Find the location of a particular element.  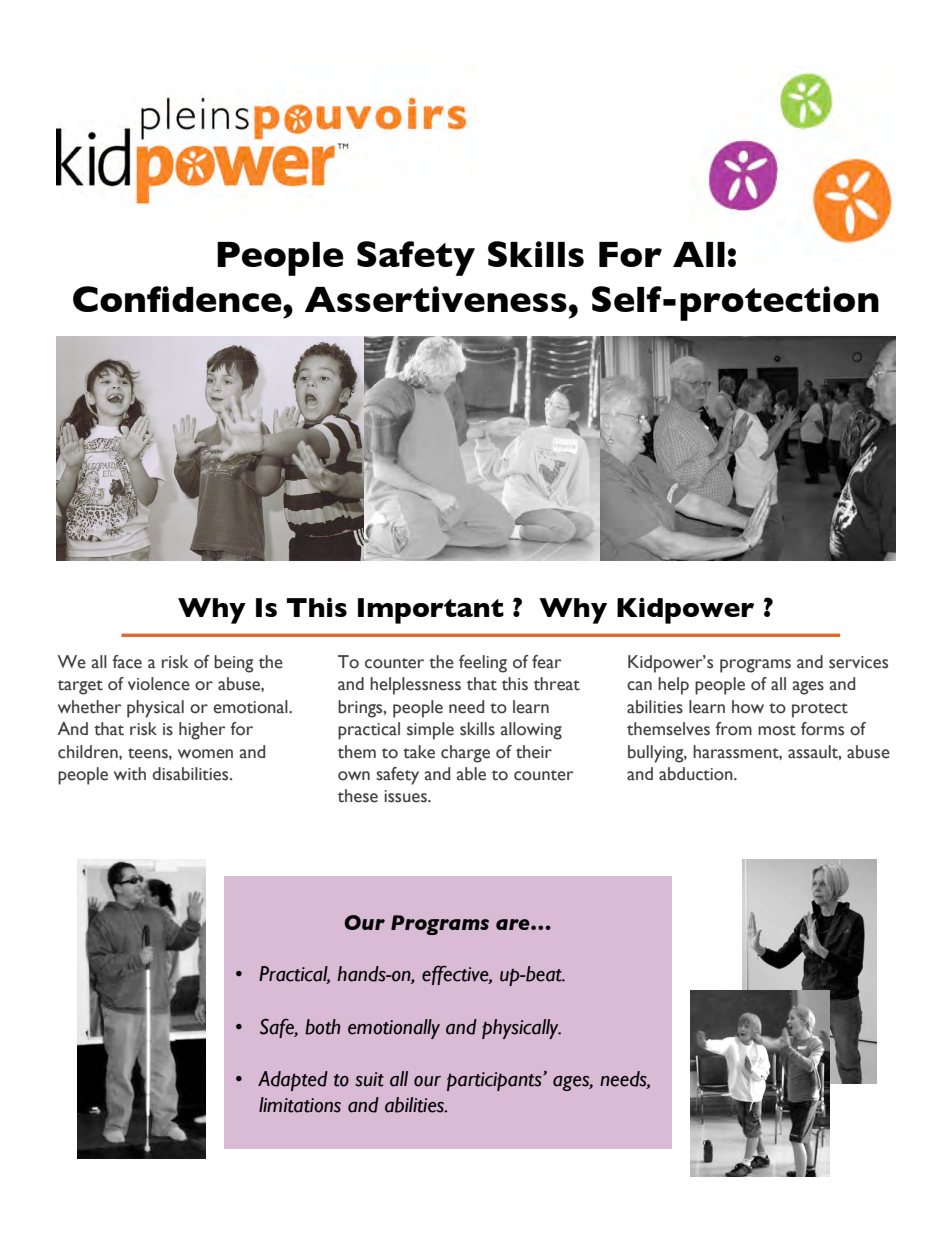

participants is located at coordinates (495, 1081).
